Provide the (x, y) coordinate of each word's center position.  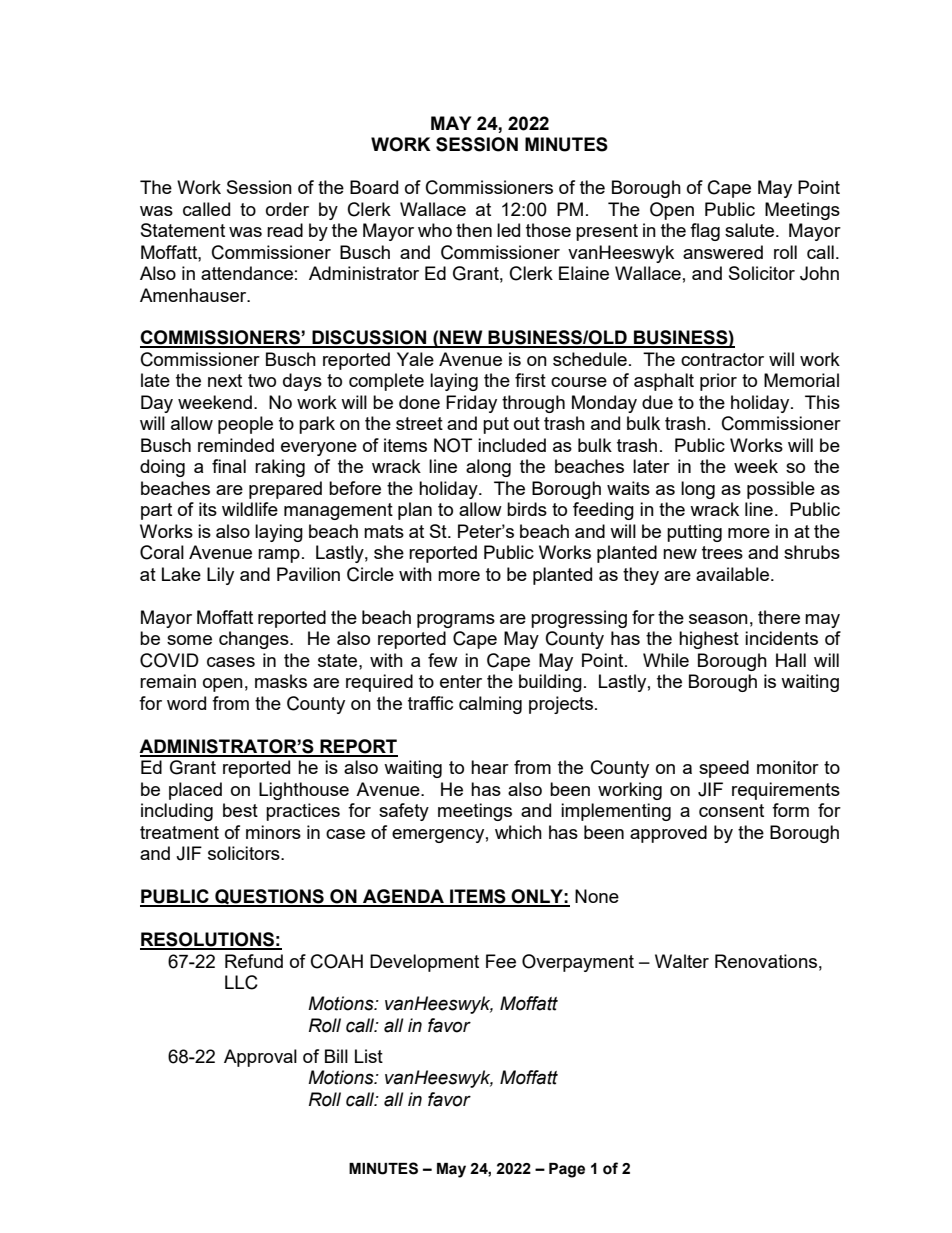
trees (722, 552)
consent (731, 810)
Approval (260, 1058)
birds (527, 509)
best (240, 810)
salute (749, 230)
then (474, 230)
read (285, 230)
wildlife (250, 509)
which (518, 832)
